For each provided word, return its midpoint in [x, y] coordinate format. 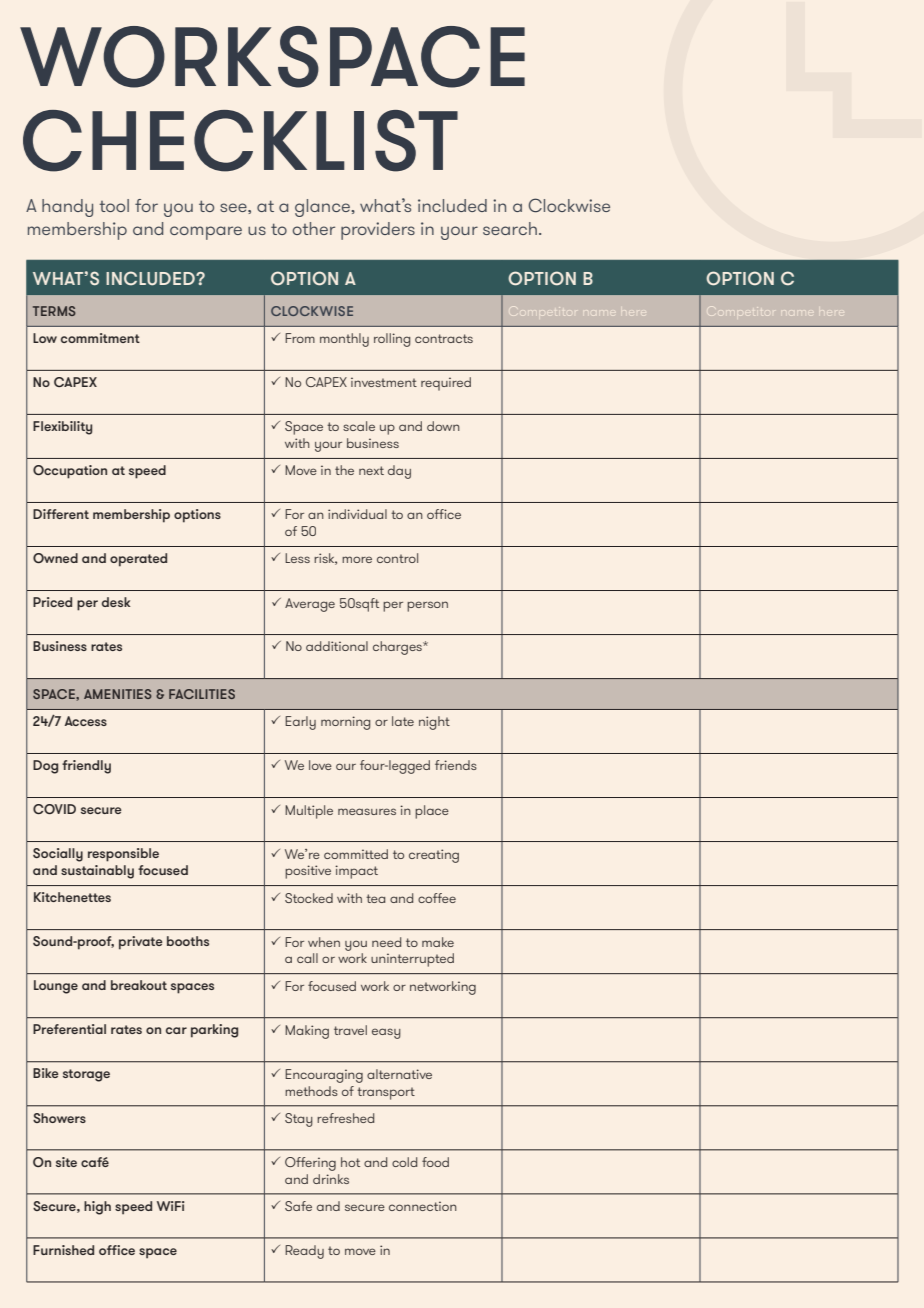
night [434, 723]
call [307, 958]
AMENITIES [118, 694]
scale [359, 426]
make [438, 942]
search [510, 228]
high [97, 1208]
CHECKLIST [240, 141]
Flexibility [62, 428]
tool [114, 205]
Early [300, 723]
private [140, 943]
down [443, 426]
